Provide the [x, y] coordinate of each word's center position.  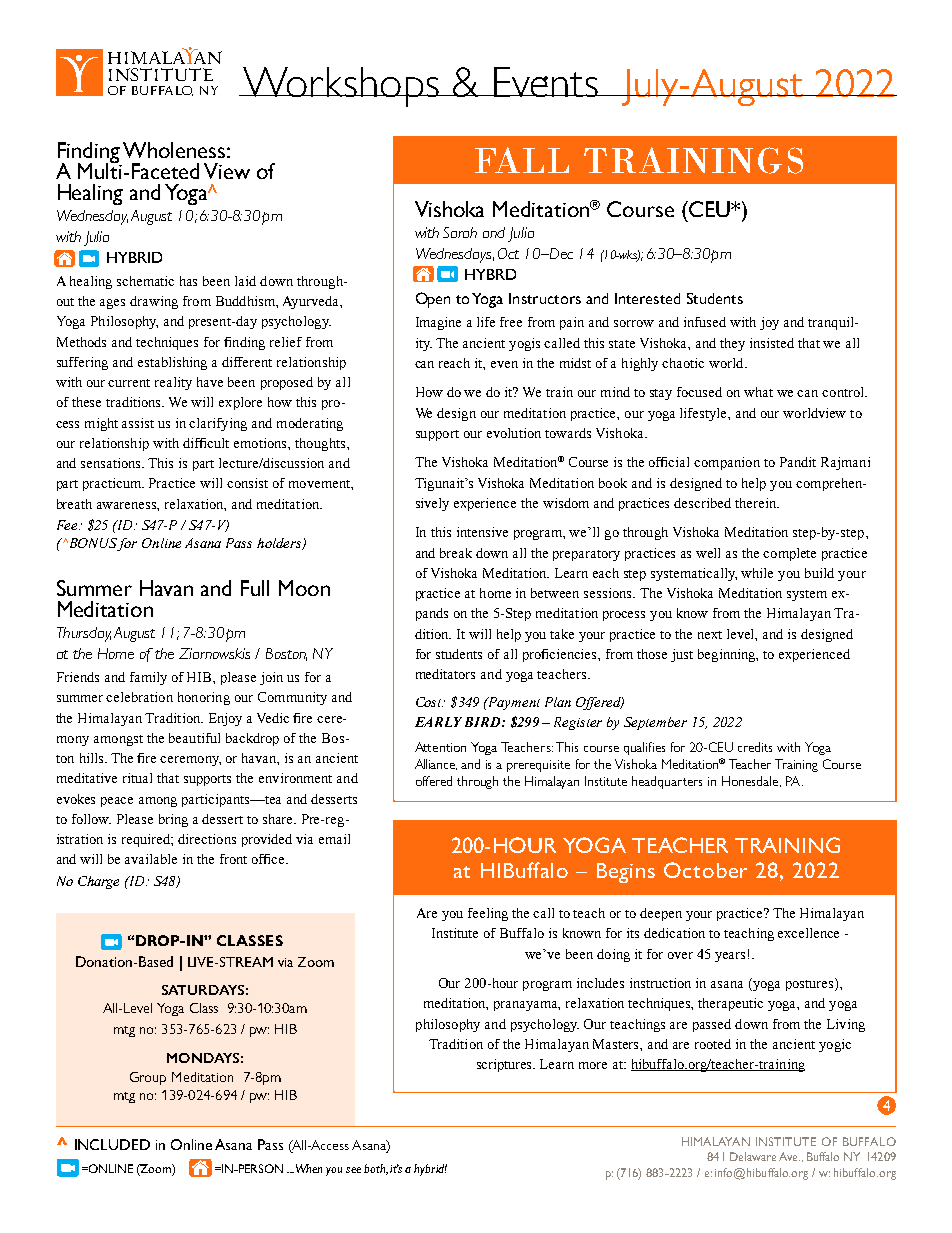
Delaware [753, 1156]
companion [727, 463]
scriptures [506, 1065]
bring [173, 820]
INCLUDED [112, 1144]
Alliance [436, 764]
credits [755, 747]
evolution [514, 433]
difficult [206, 443]
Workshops [341, 87]
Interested [647, 298]
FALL [522, 160]
